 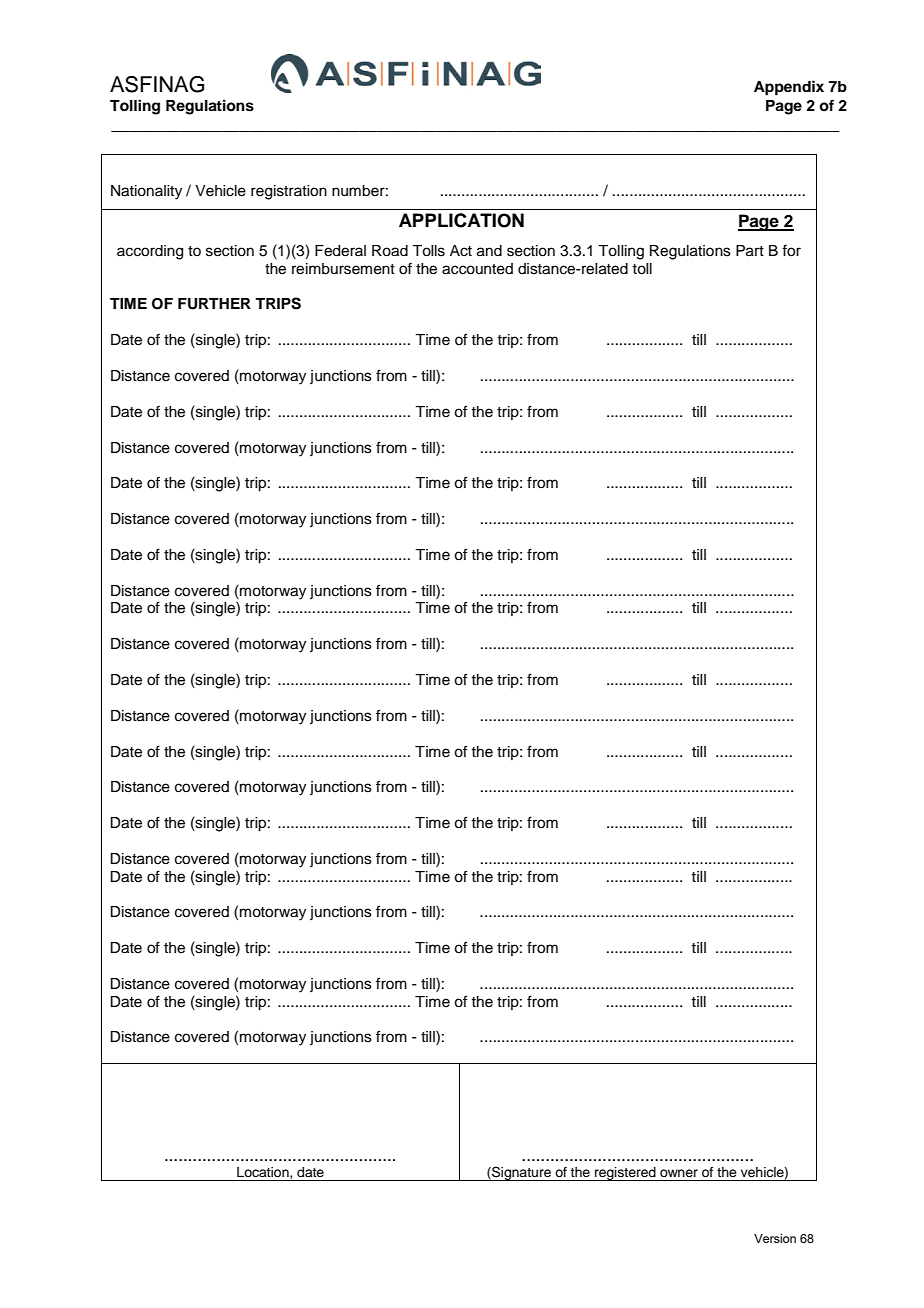 I want to click on registration, so click(x=289, y=192).
